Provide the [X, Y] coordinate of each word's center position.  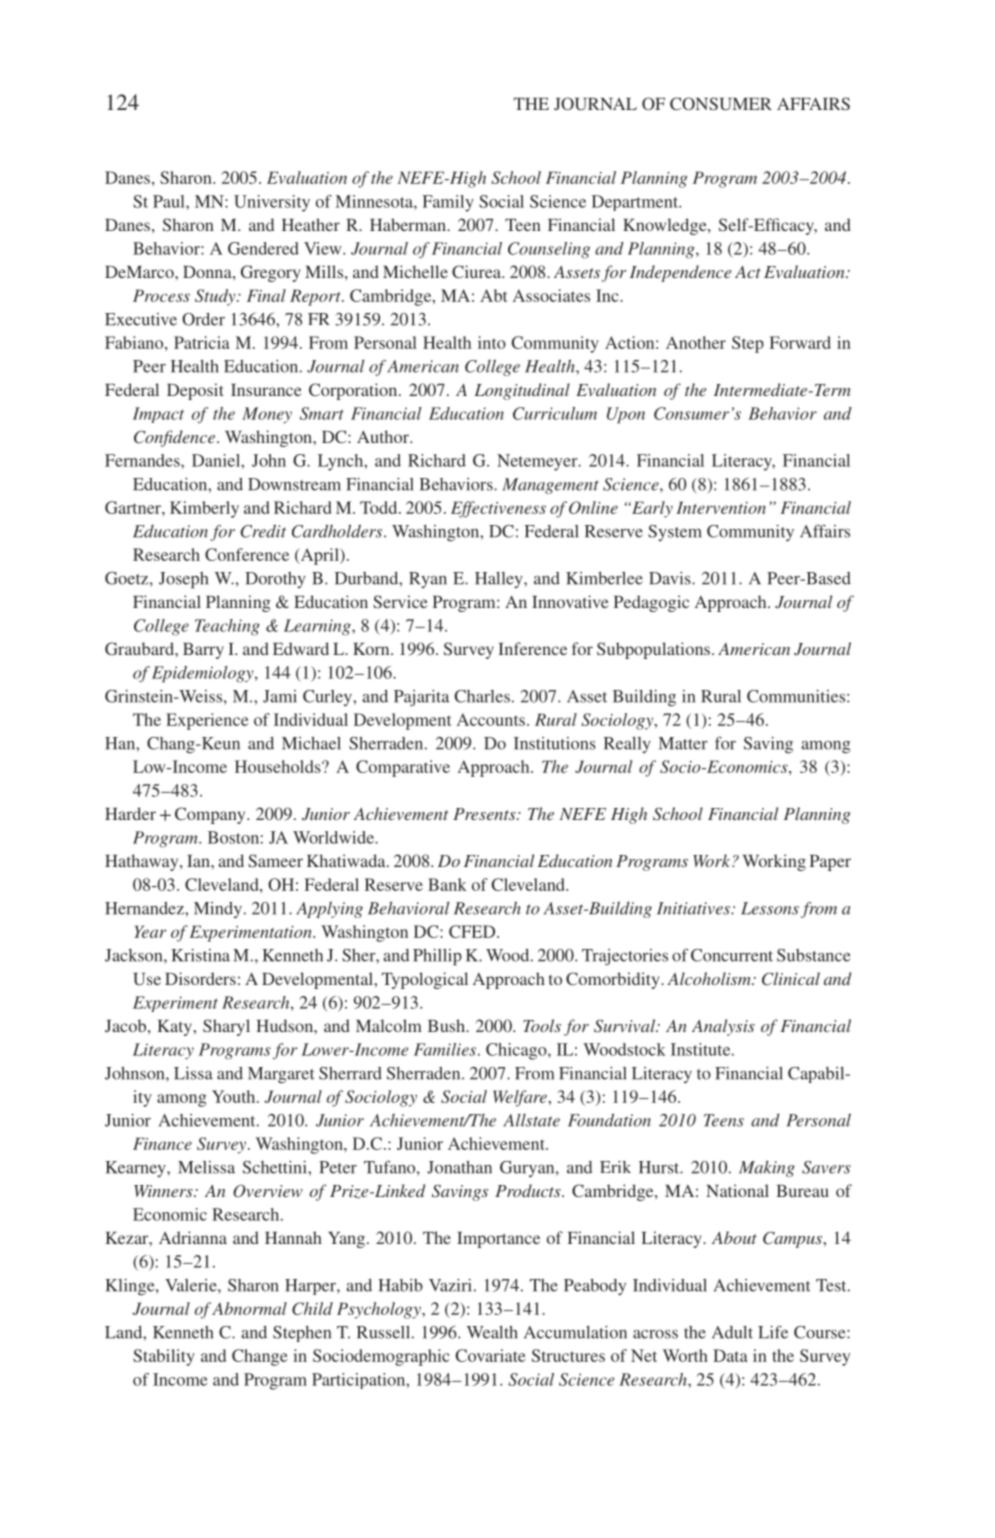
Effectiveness [498, 509]
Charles [482, 696]
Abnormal [249, 1308]
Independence [680, 273]
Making [767, 1169]
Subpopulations [653, 650]
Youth [235, 1096]
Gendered [263, 248]
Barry [203, 651]
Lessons [770, 908]
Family [448, 203]
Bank [447, 884]
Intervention [721, 507]
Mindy [218, 910]
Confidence [176, 438]
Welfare [521, 1098]
